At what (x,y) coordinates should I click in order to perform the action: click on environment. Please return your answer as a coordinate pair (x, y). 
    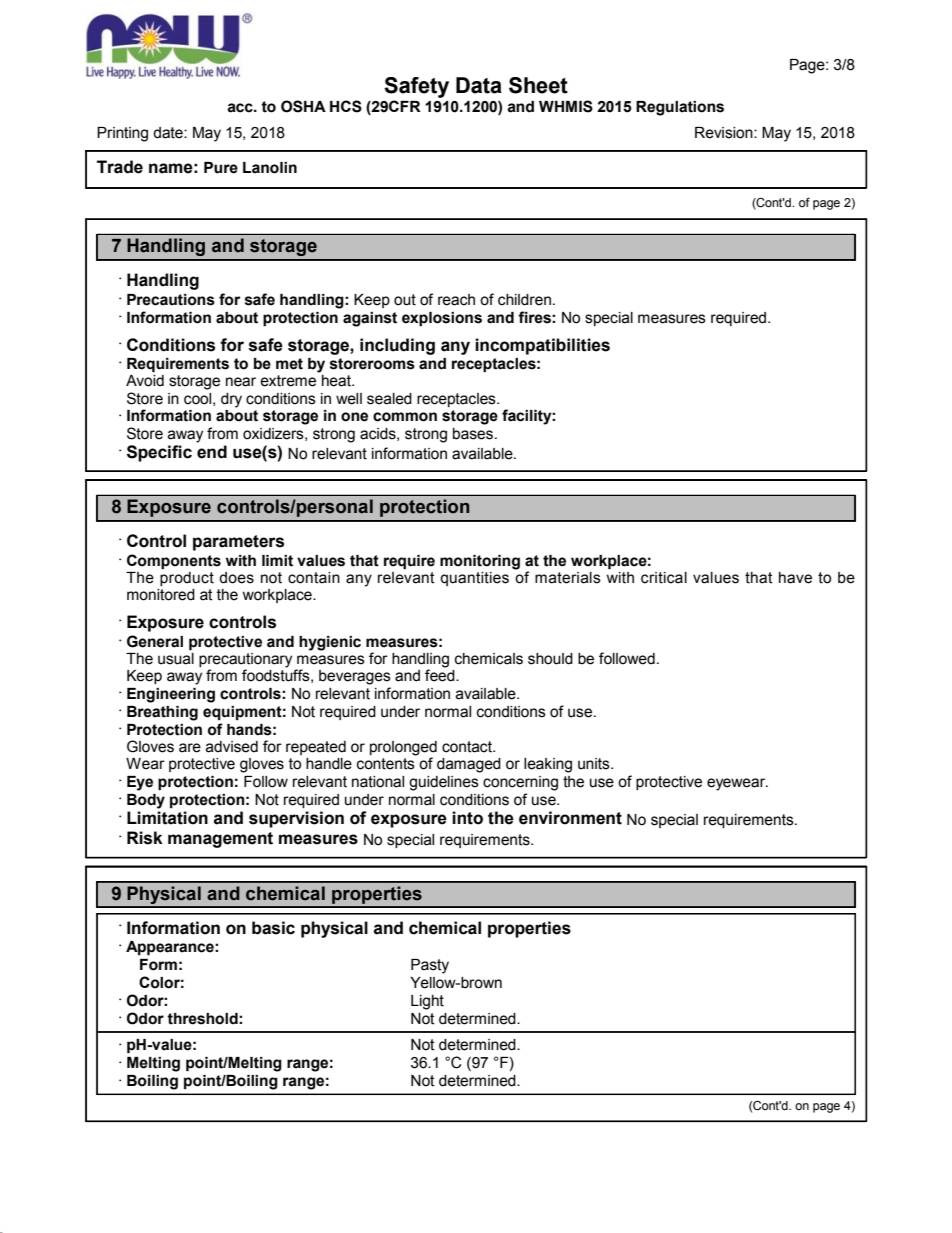
    Looking at the image, I should click on (570, 818).
